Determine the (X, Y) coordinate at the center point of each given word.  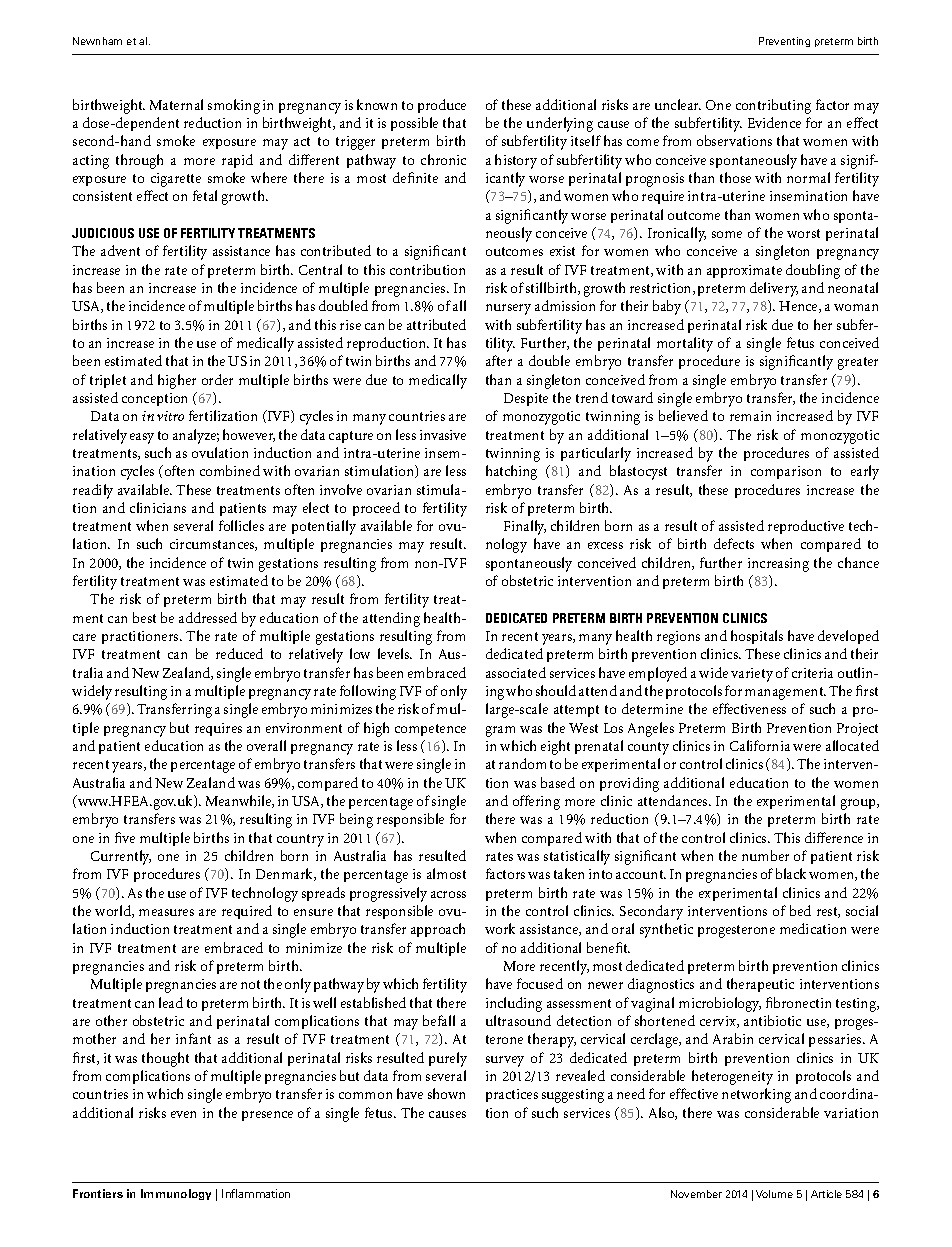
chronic (443, 159)
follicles (241, 525)
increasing (778, 565)
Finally (525, 527)
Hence (799, 307)
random (522, 763)
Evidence (774, 122)
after (499, 360)
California (760, 745)
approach (438, 930)
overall (266, 745)
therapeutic (760, 985)
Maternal (176, 104)
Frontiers (98, 1193)
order (217, 379)
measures (166, 912)
